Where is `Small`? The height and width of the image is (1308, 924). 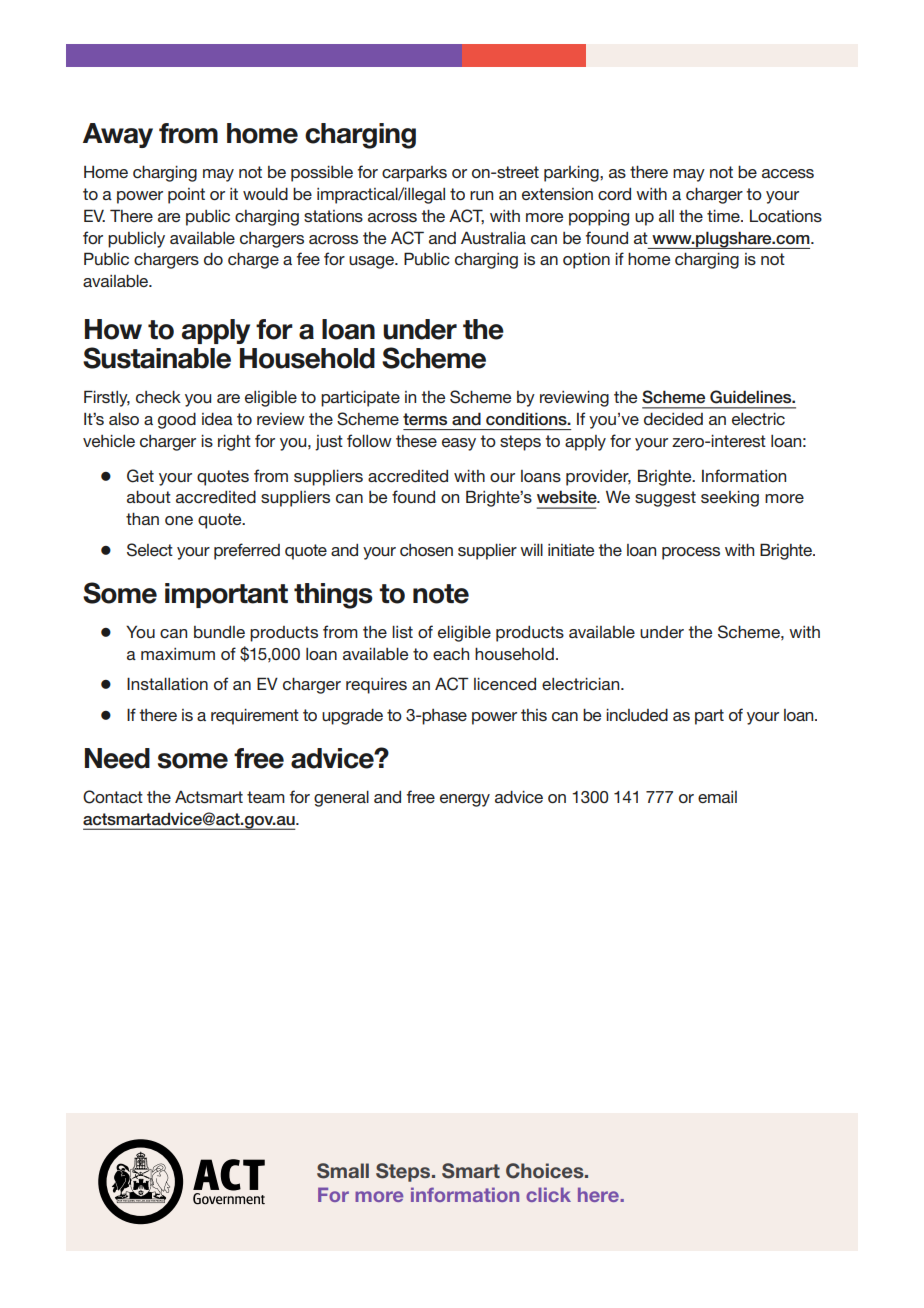
Small is located at coordinates (343, 1171).
